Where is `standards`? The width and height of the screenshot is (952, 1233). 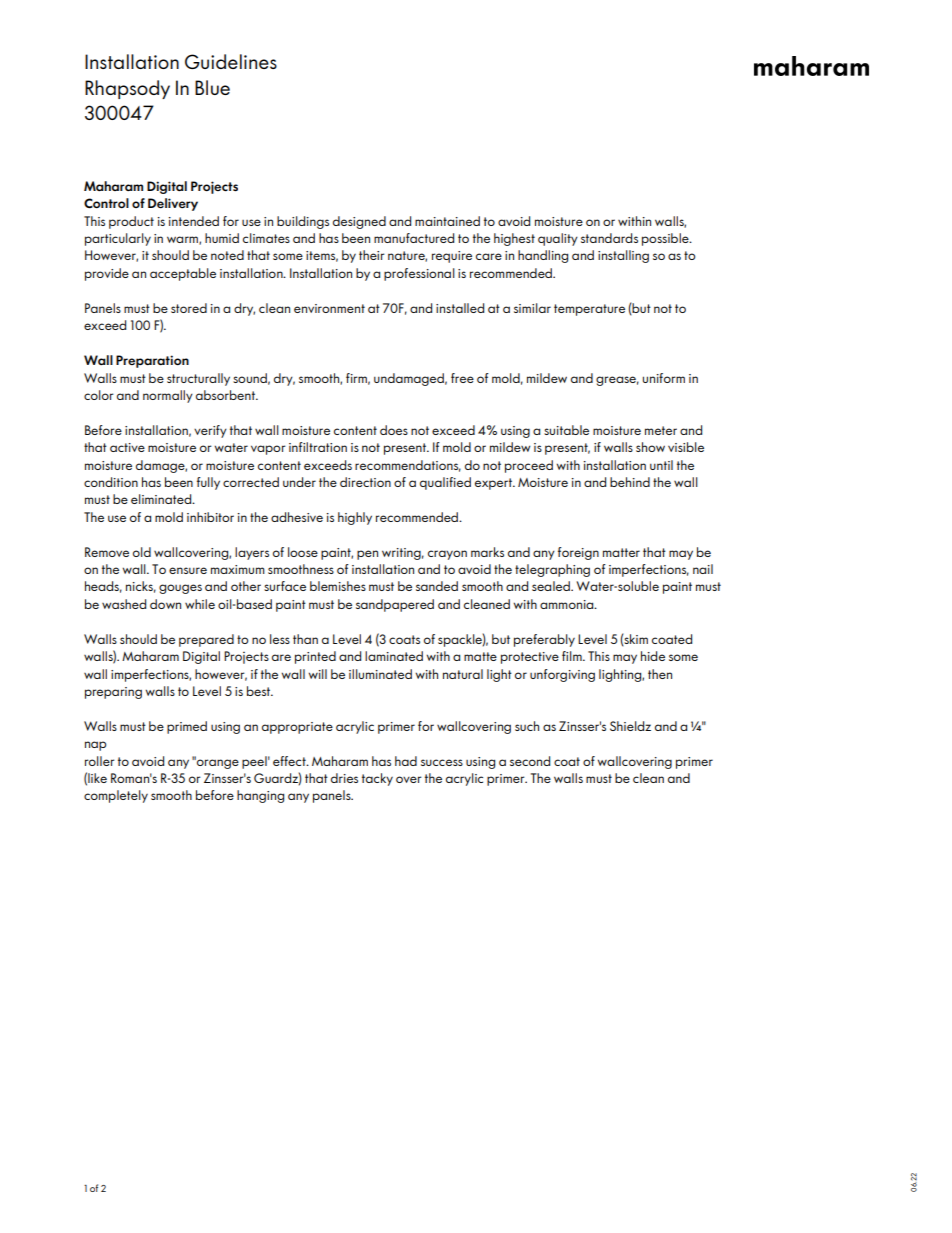 standards is located at coordinates (609, 238).
